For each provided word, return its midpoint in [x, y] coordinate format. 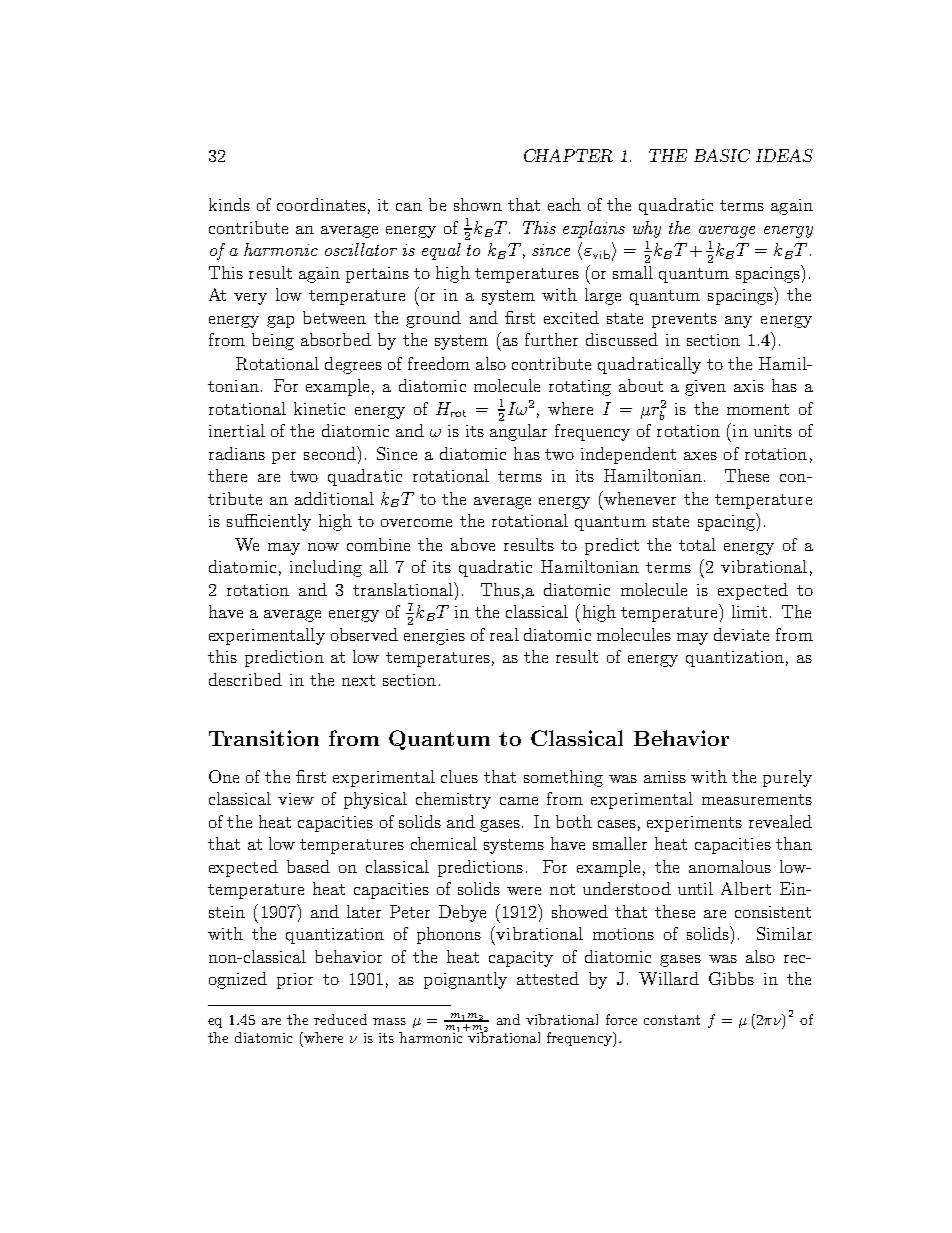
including [326, 568]
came [519, 801]
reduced [340, 1019]
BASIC [722, 155]
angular [518, 432]
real [504, 634]
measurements [757, 799]
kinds [229, 204]
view [296, 799]
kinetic [319, 408]
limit [749, 611]
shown [478, 204]
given [705, 388]
